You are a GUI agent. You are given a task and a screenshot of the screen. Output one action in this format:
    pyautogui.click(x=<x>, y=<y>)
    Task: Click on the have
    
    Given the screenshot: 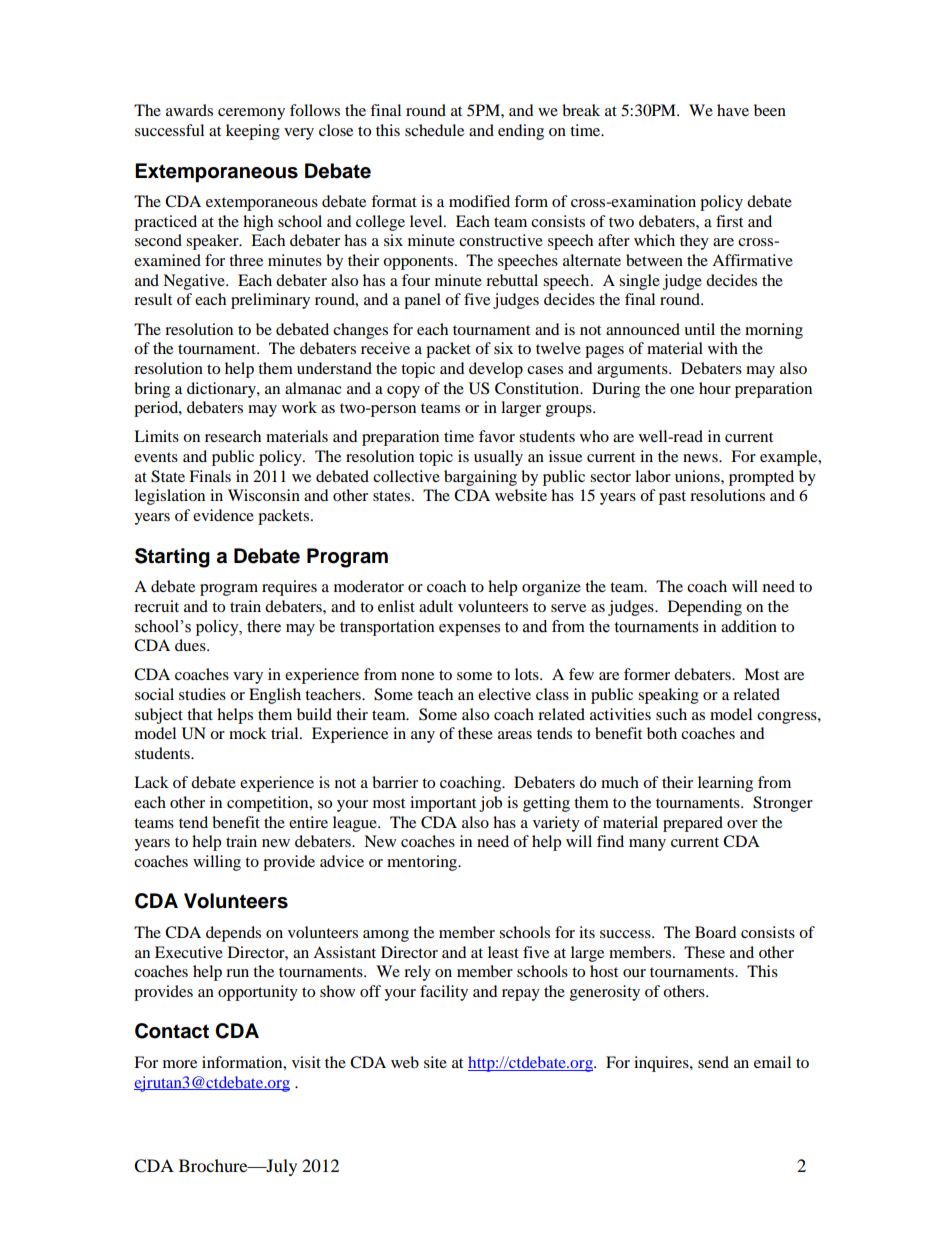 What is the action you would take?
    pyautogui.click(x=733, y=110)
